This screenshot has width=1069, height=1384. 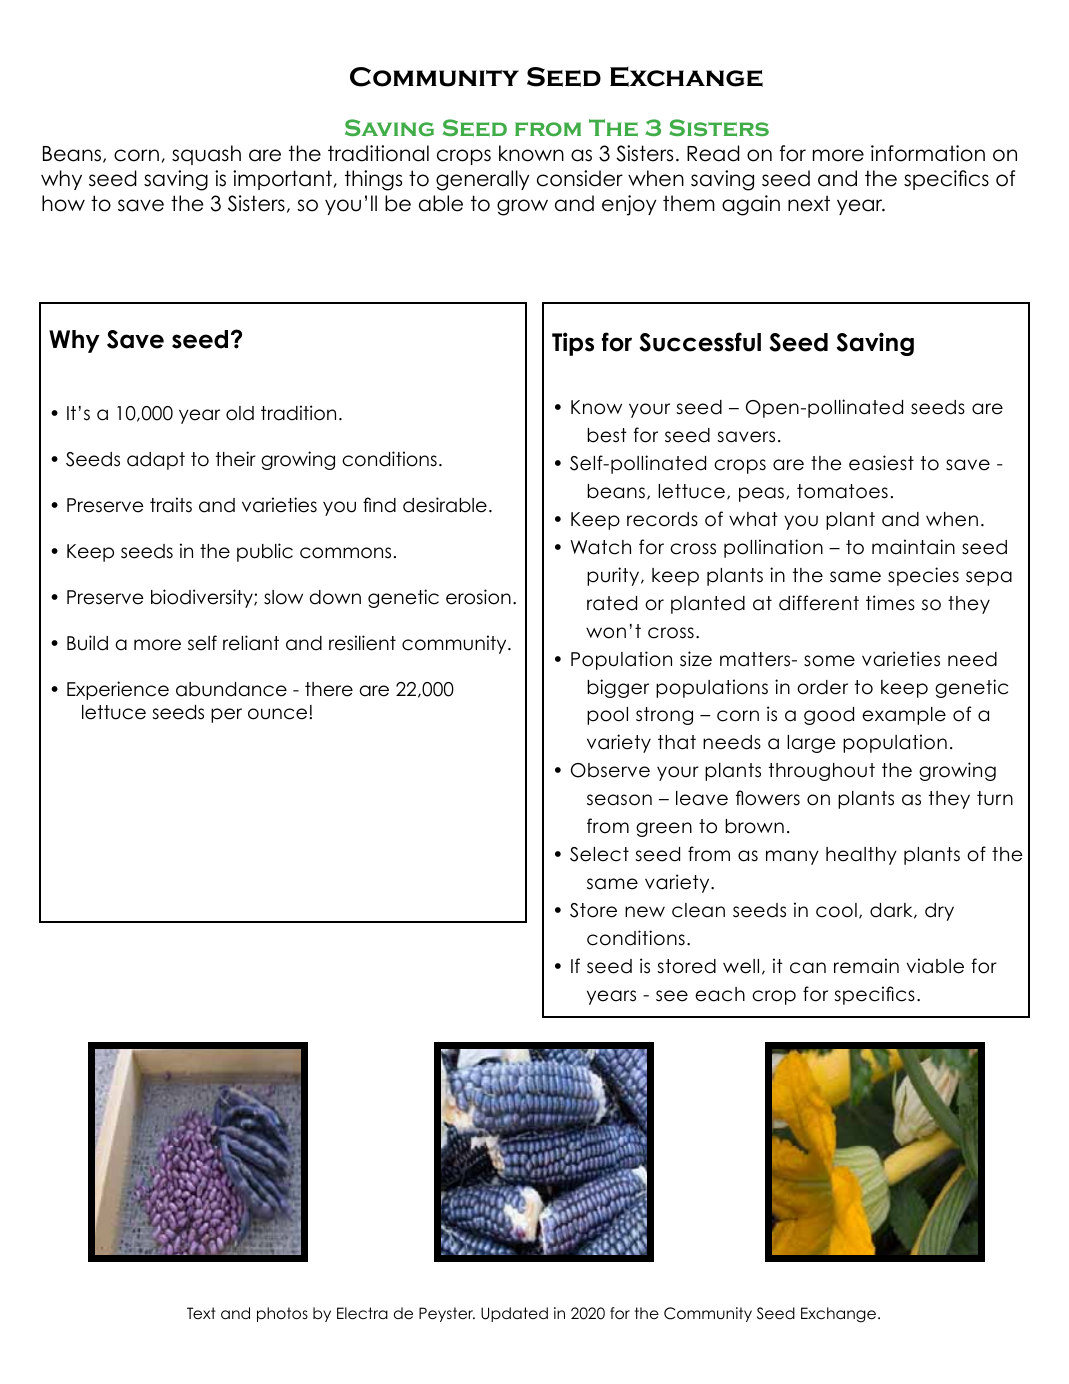 I want to click on new, so click(x=645, y=912).
